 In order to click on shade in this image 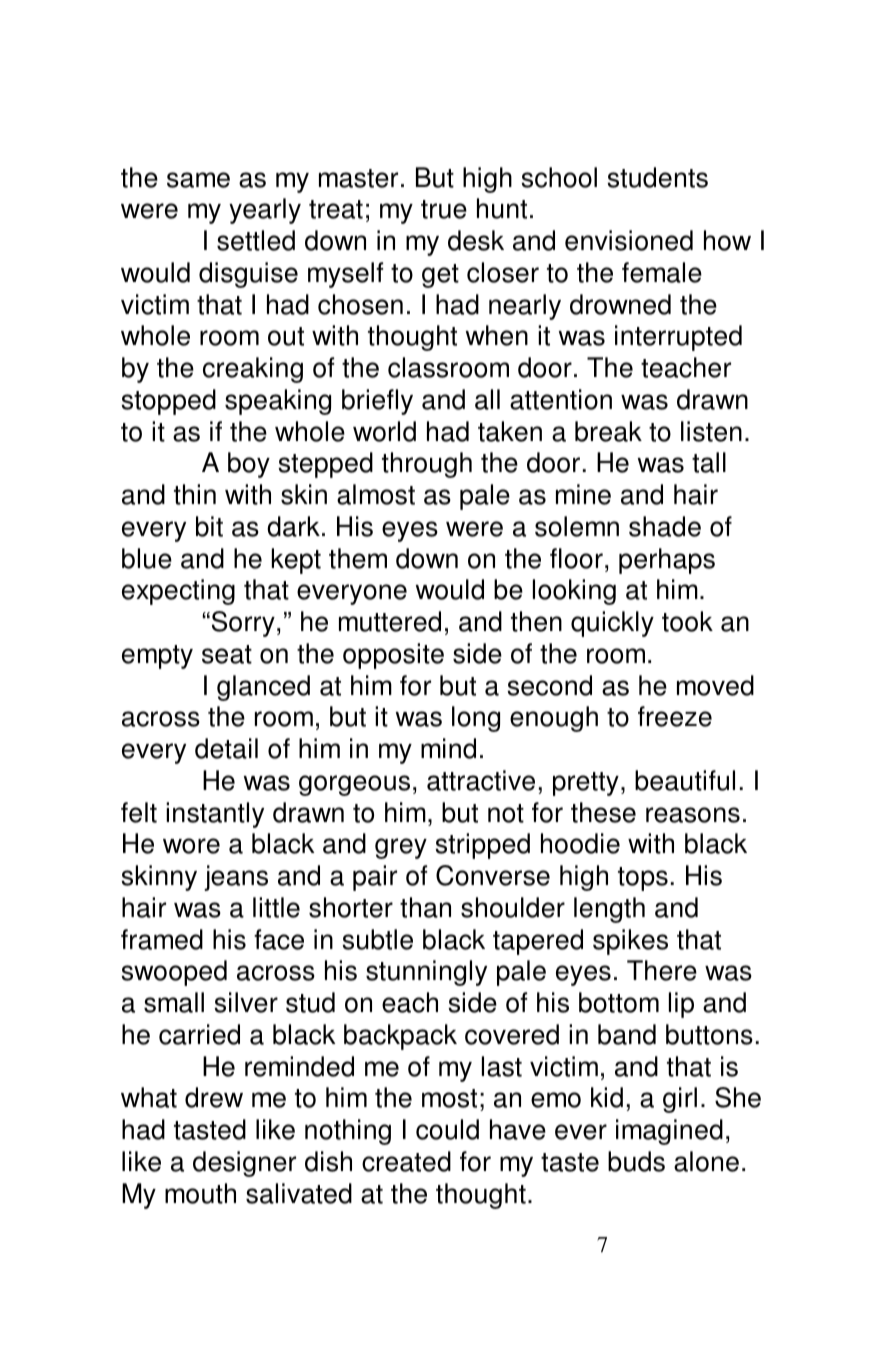, I will do `click(665, 526)`.
